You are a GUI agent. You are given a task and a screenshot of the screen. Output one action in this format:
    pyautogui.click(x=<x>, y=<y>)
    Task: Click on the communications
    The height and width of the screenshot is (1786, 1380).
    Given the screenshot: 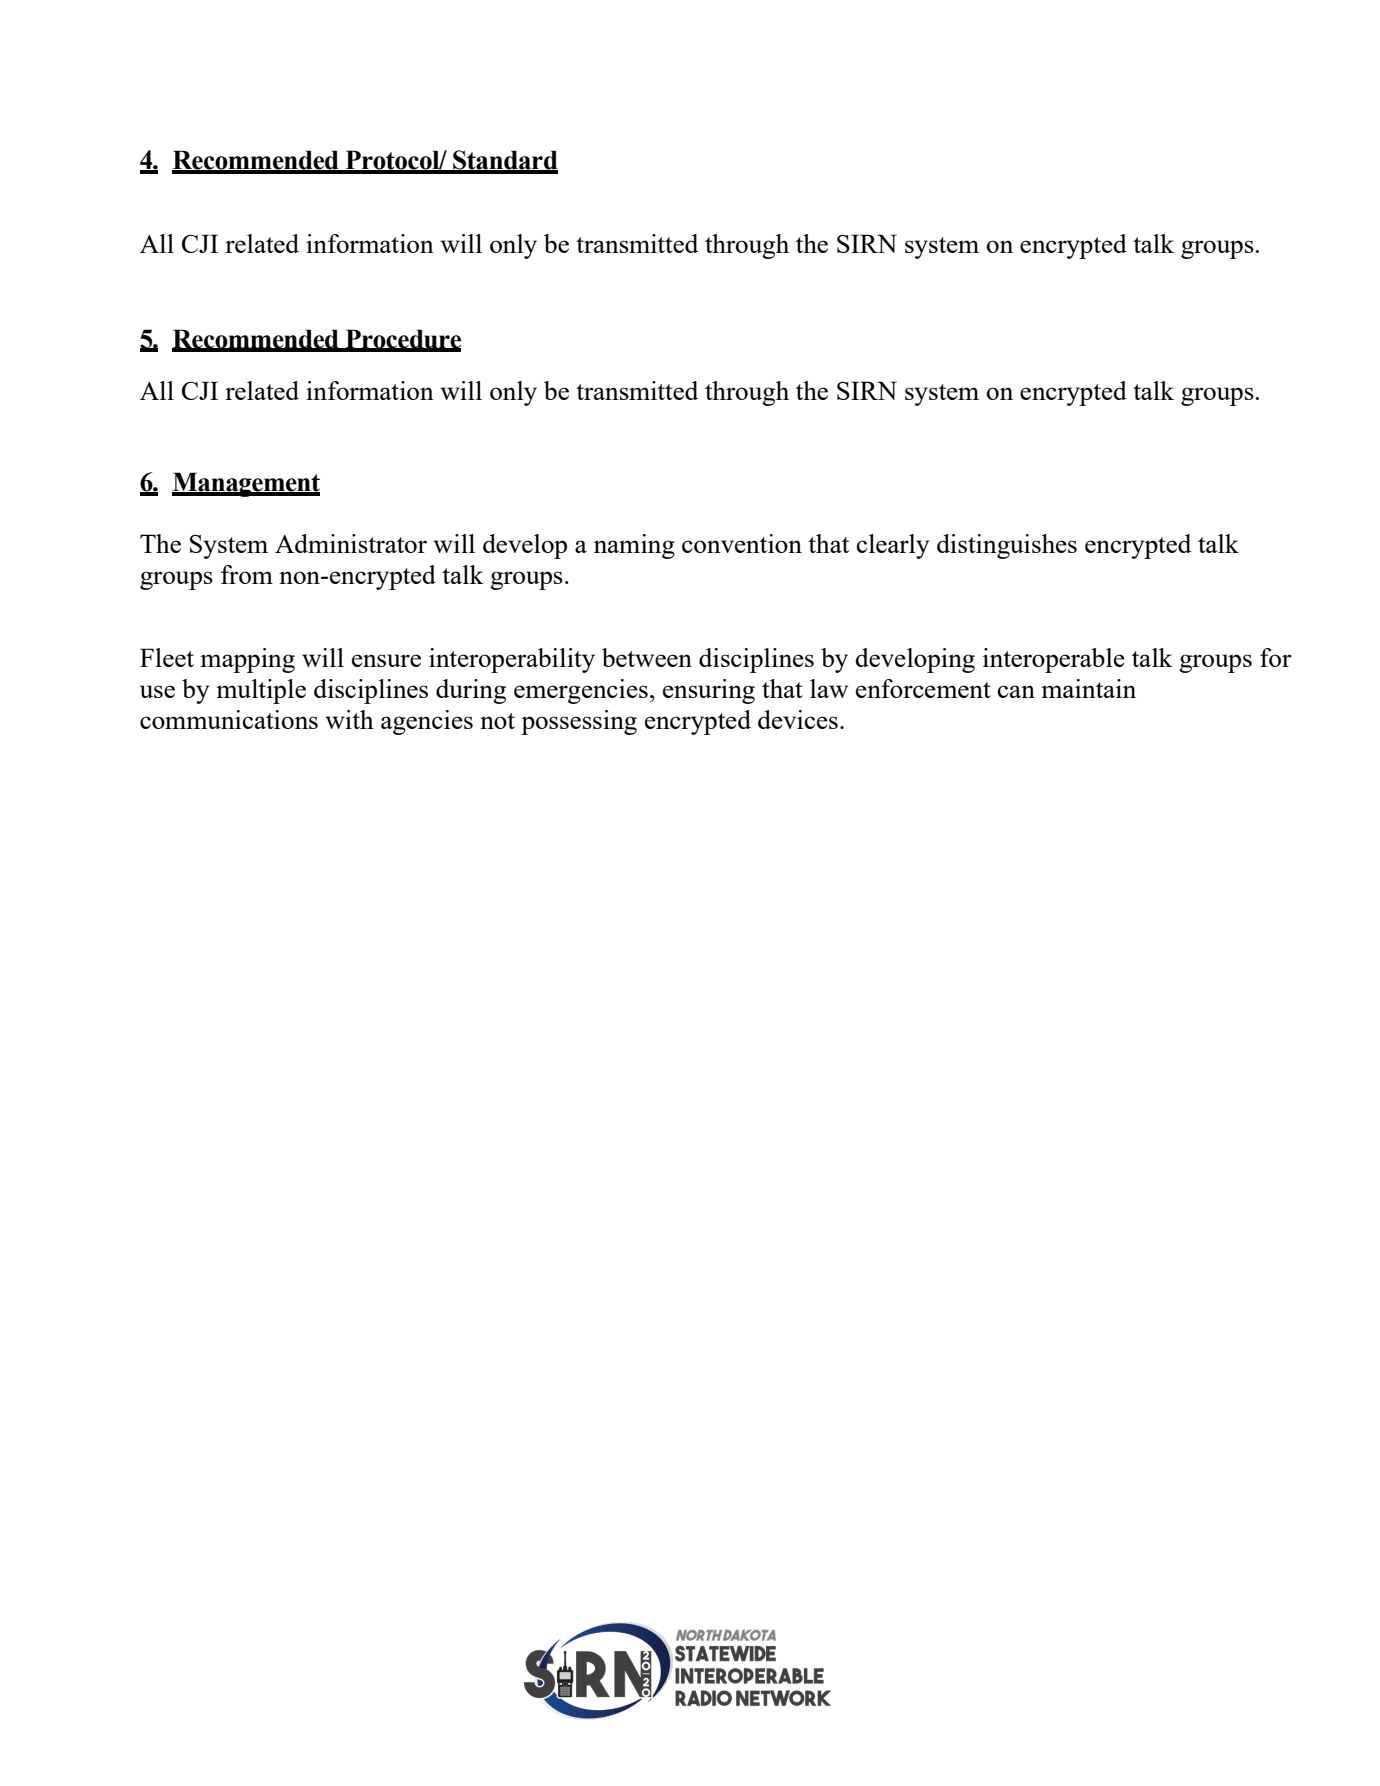 What is the action you would take?
    pyautogui.click(x=229, y=719)
